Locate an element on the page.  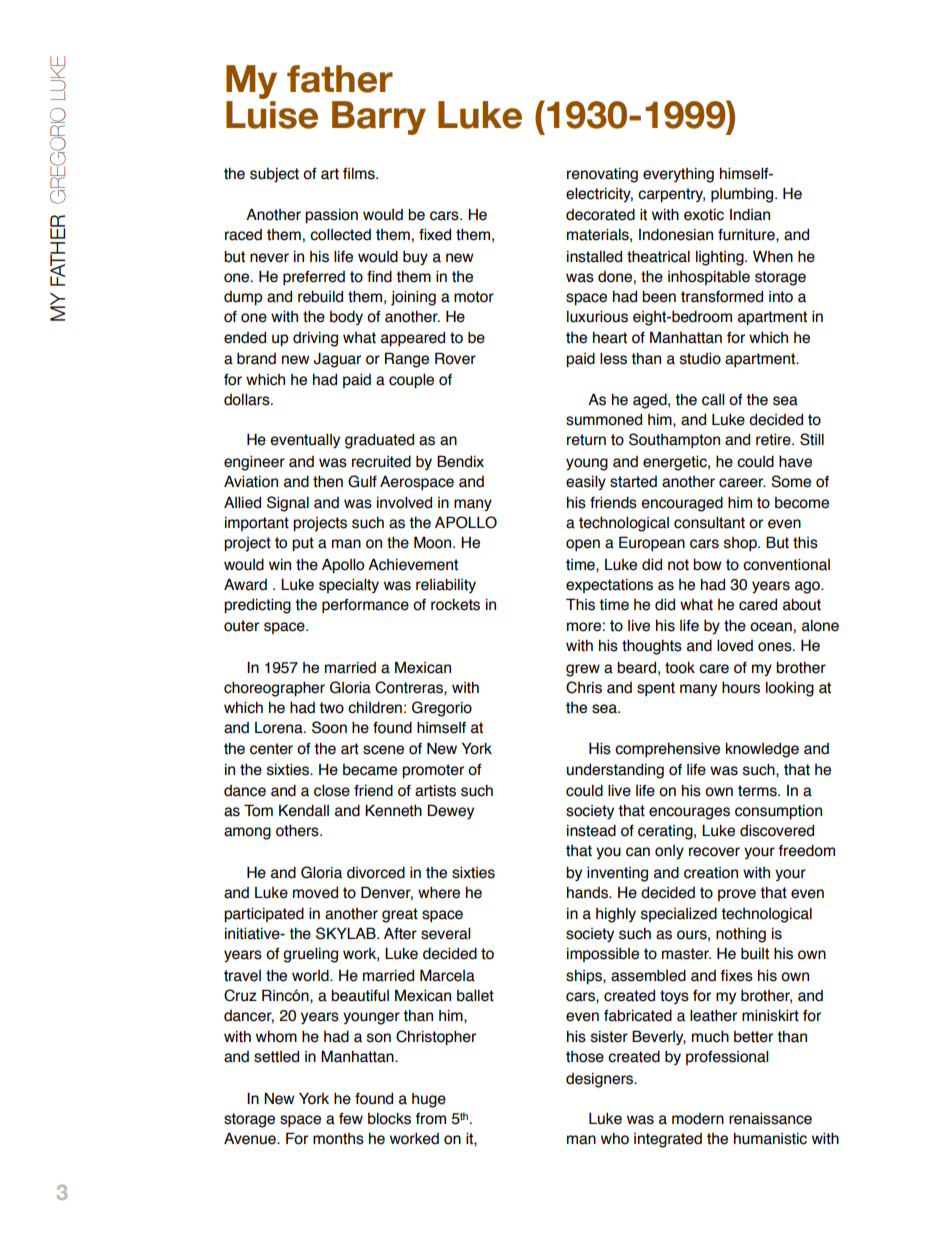
subject is located at coordinates (274, 175).
